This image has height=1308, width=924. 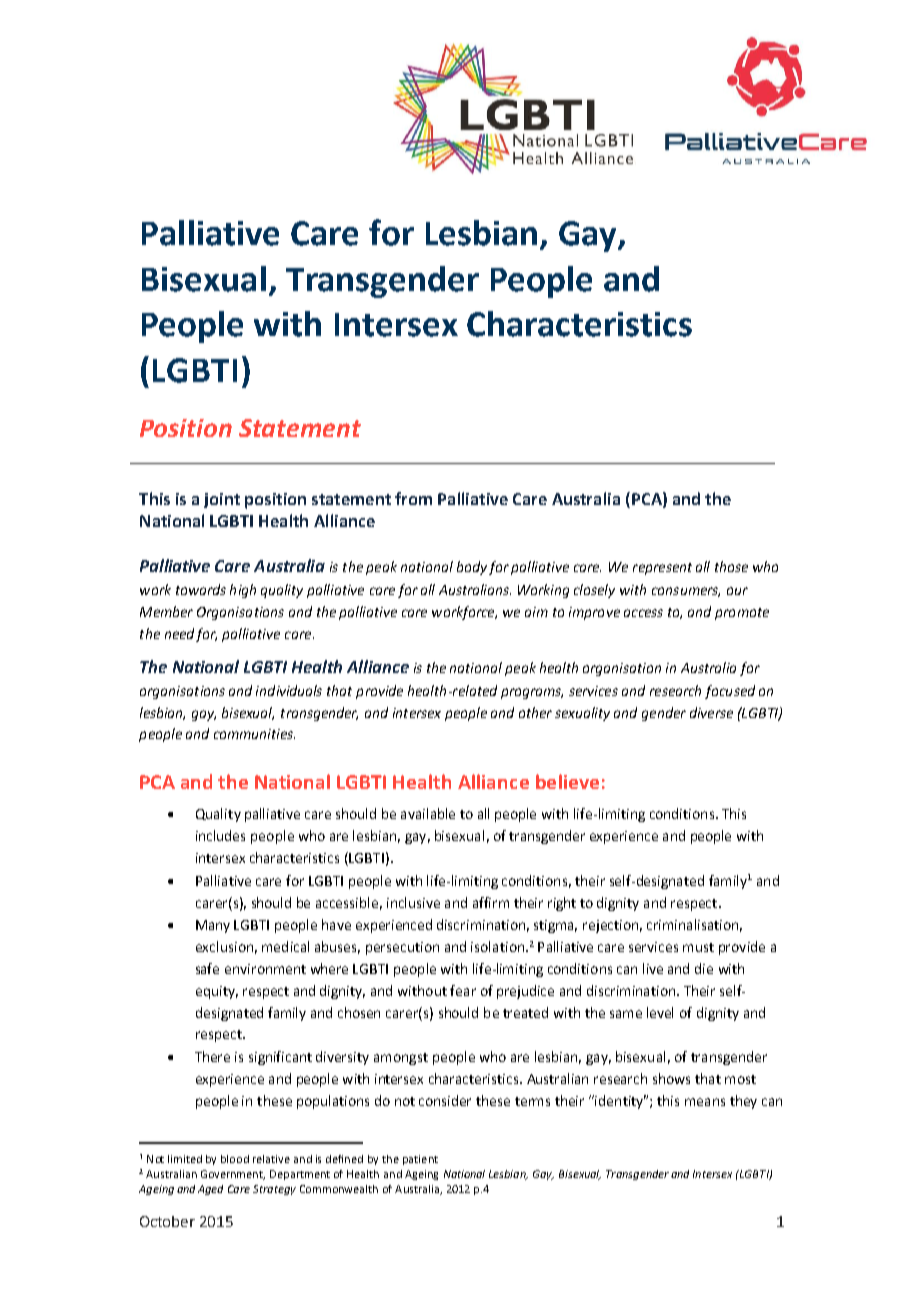 I want to click on joint, so click(x=222, y=500).
